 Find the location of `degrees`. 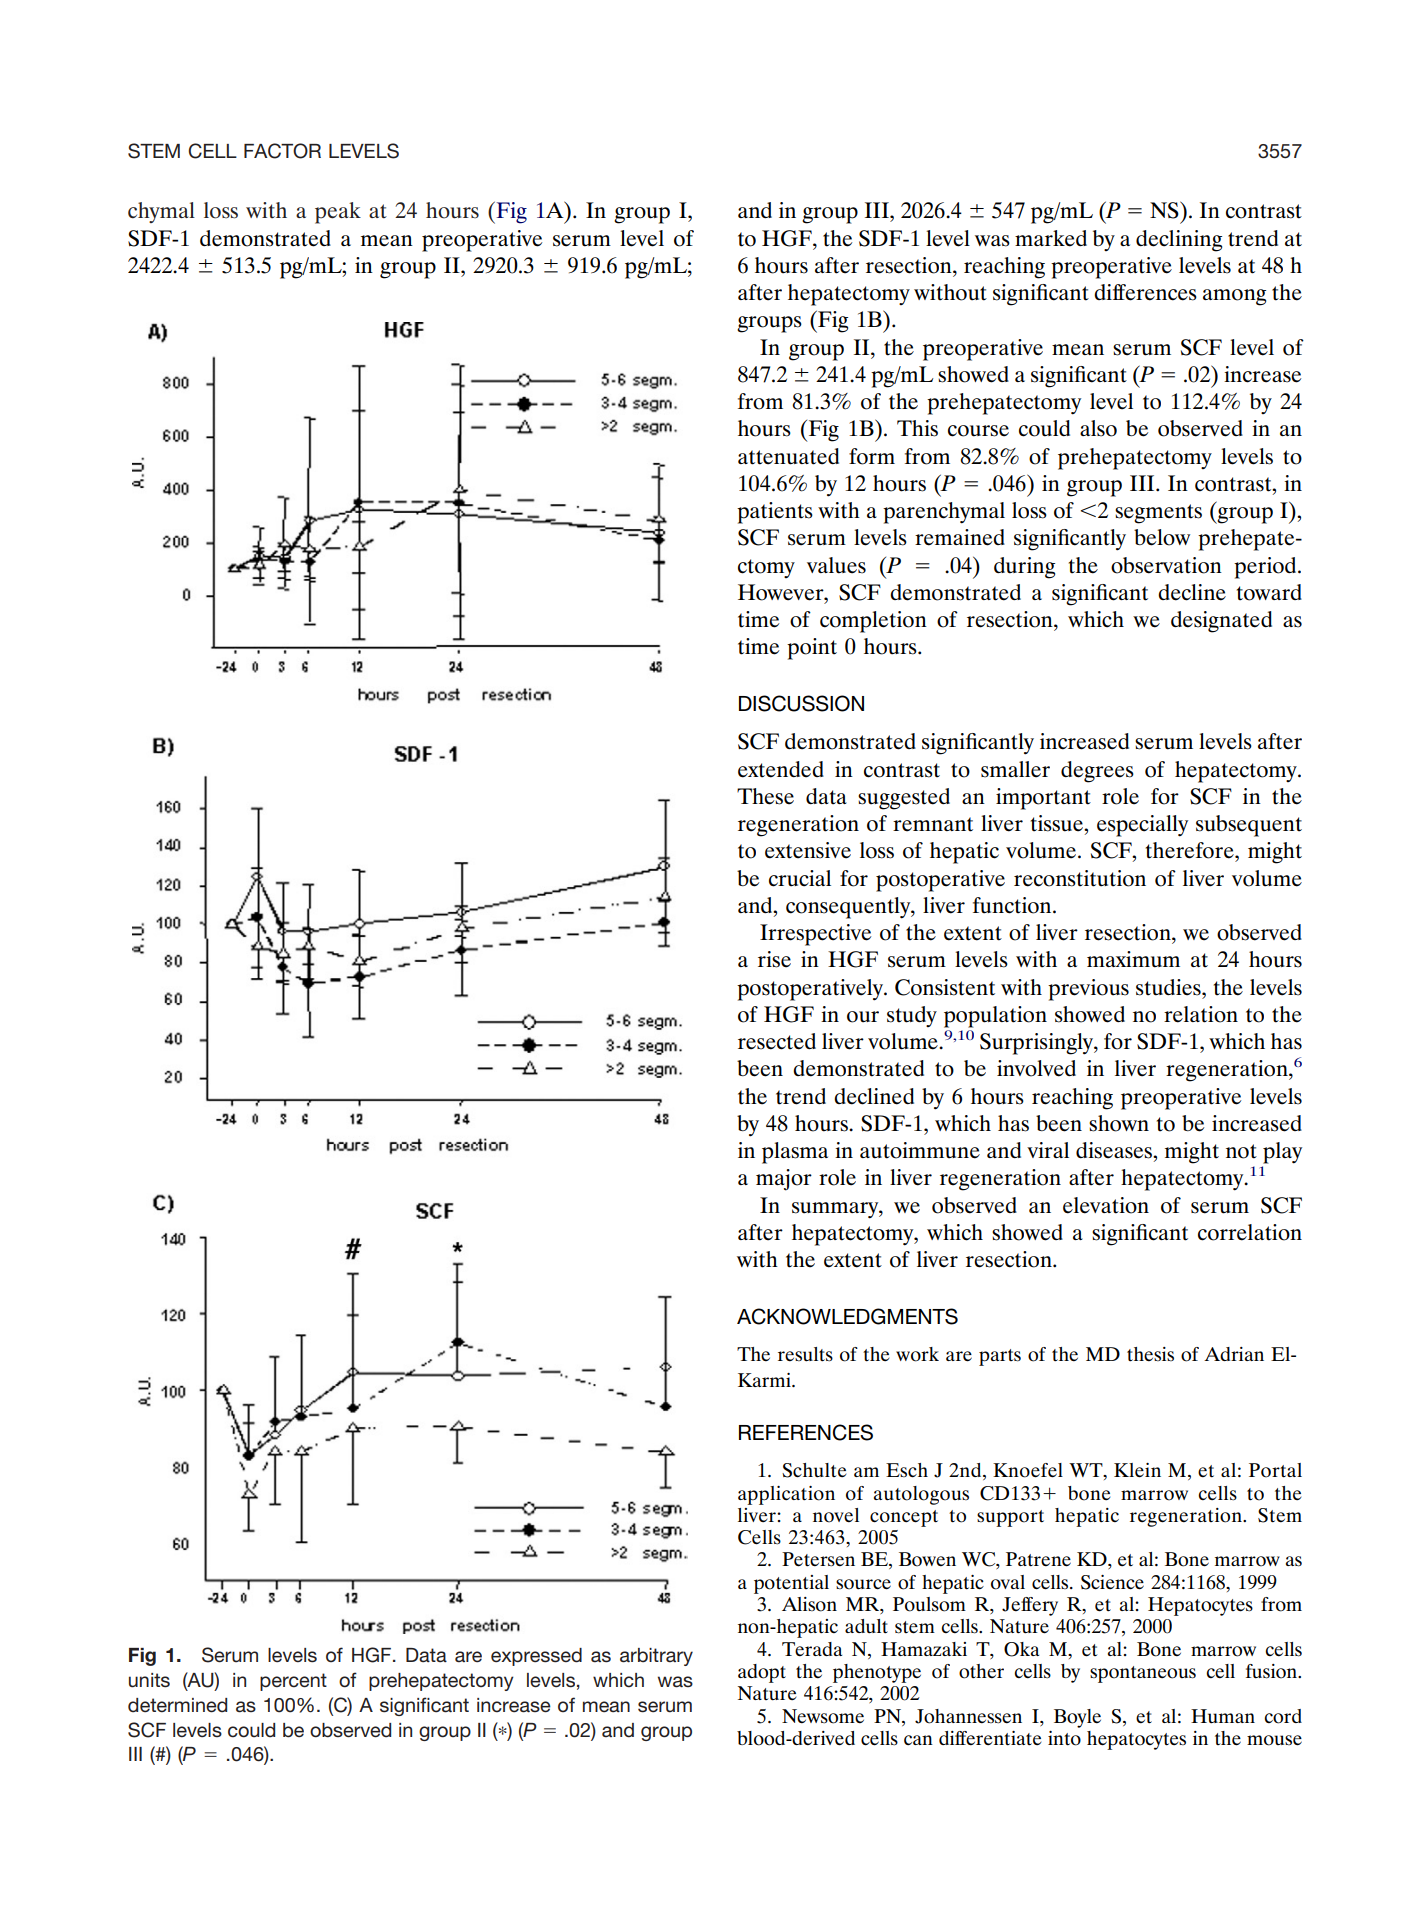

degrees is located at coordinates (1097, 772).
